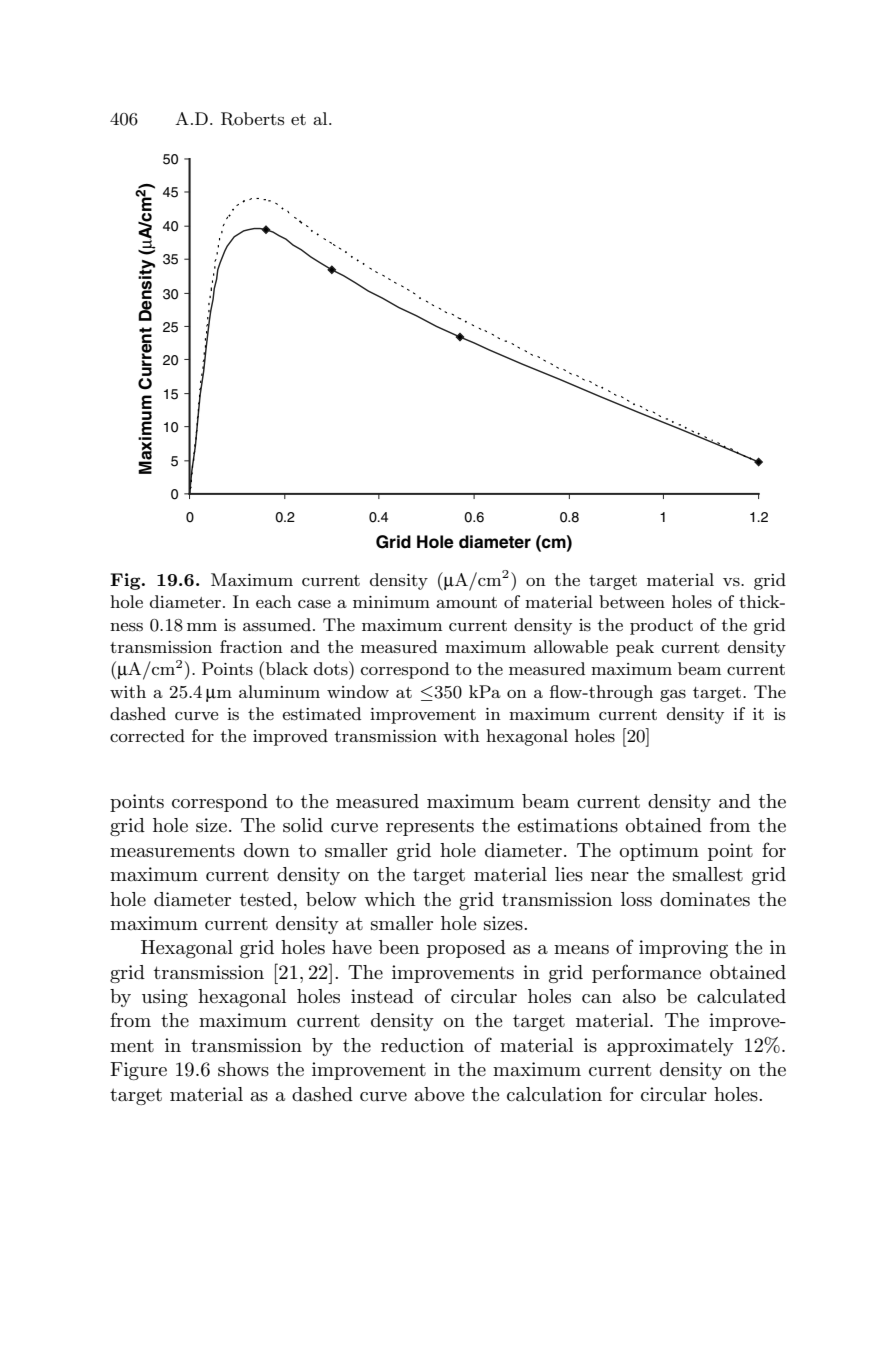  What do you see at coordinates (466, 602) in the screenshot?
I see `amount` at bounding box center [466, 602].
